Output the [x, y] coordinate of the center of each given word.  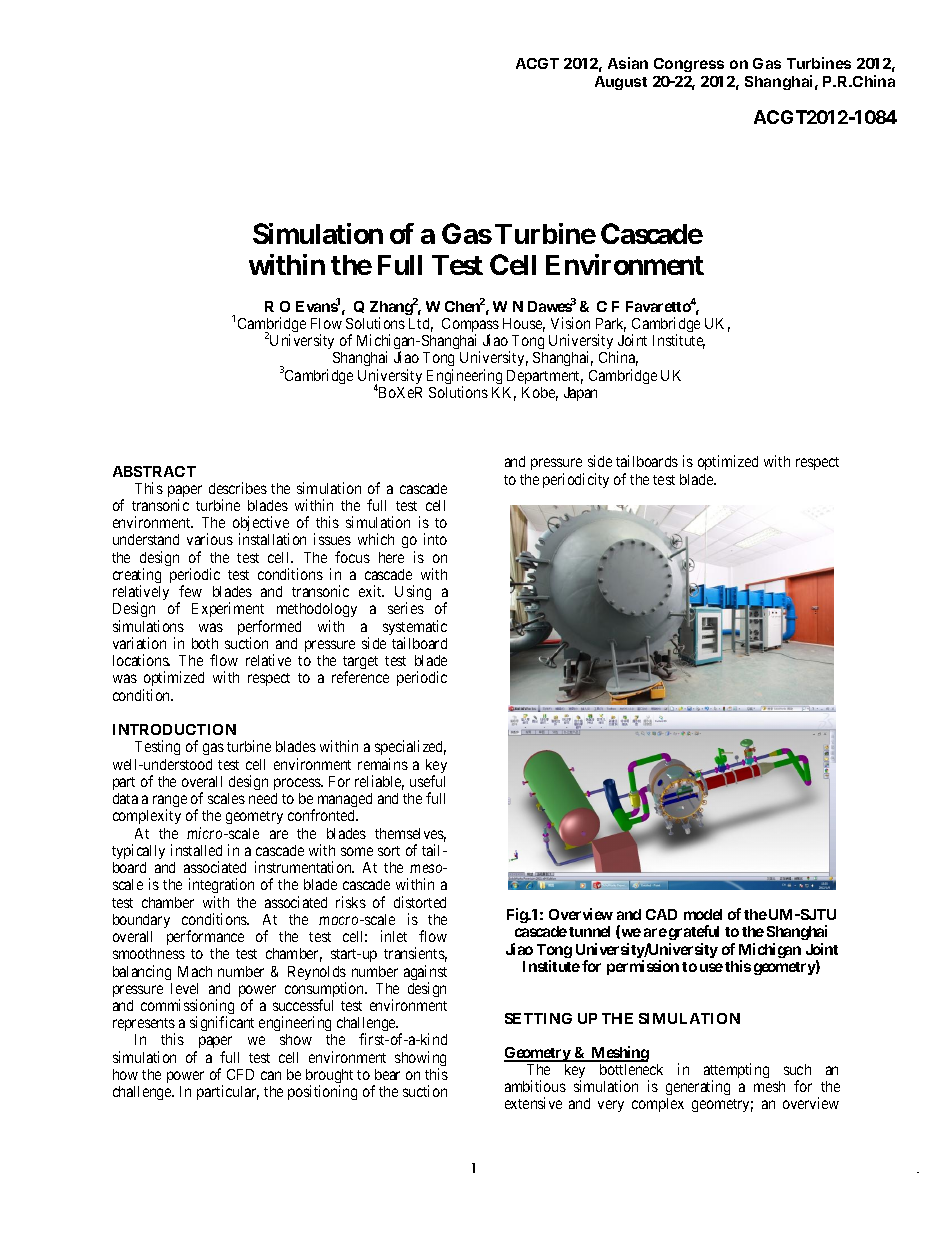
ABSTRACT [154, 471]
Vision [570, 323]
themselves [410, 835]
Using [413, 594]
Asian [628, 63]
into [435, 539]
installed [196, 850]
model [703, 914]
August [621, 83]
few [190, 591]
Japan [580, 394]
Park [611, 325]
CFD [240, 1074]
